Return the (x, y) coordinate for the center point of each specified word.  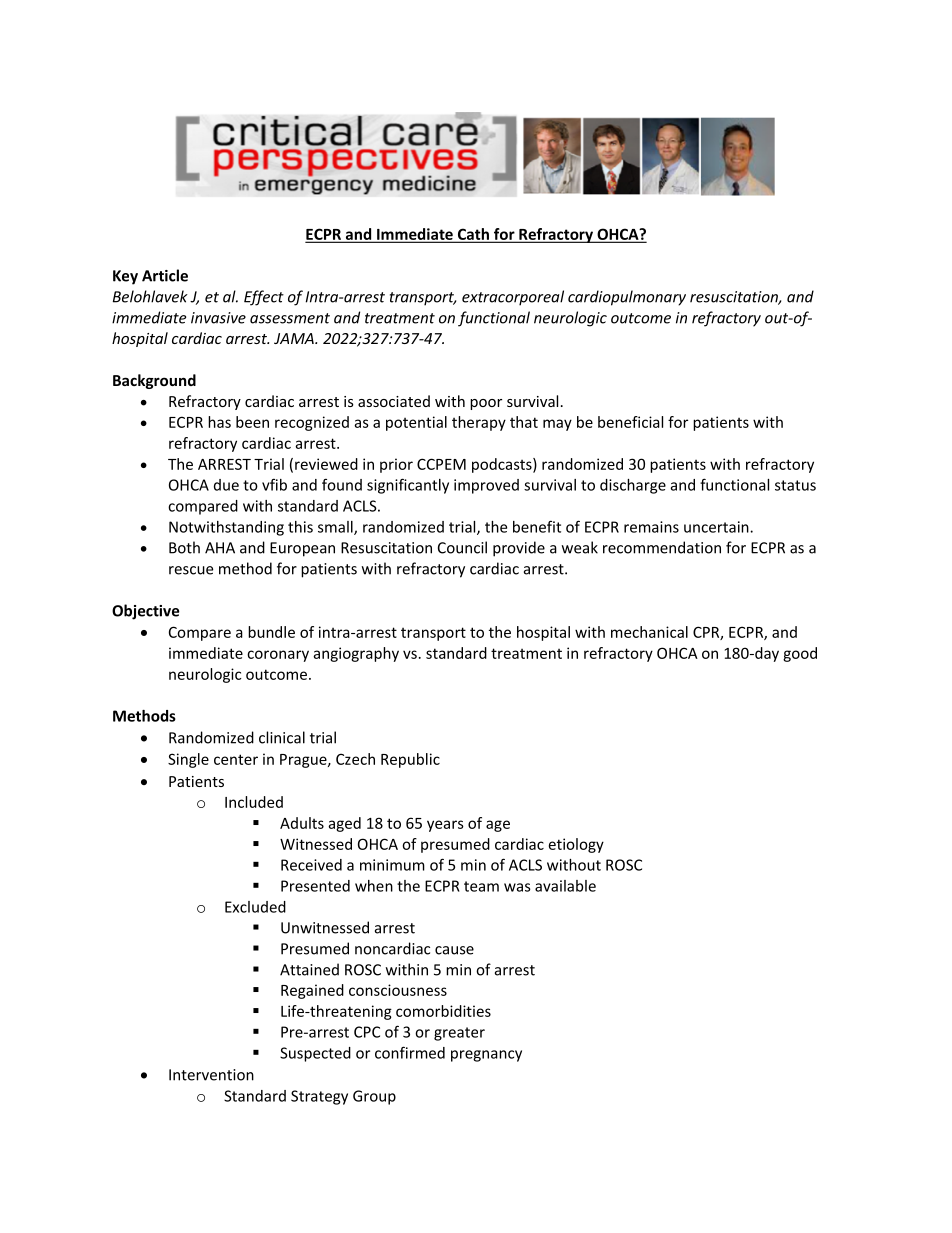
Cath (473, 235)
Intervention (211, 1075)
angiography (356, 654)
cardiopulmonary (627, 298)
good (800, 654)
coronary (278, 656)
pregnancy (486, 1056)
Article (165, 275)
